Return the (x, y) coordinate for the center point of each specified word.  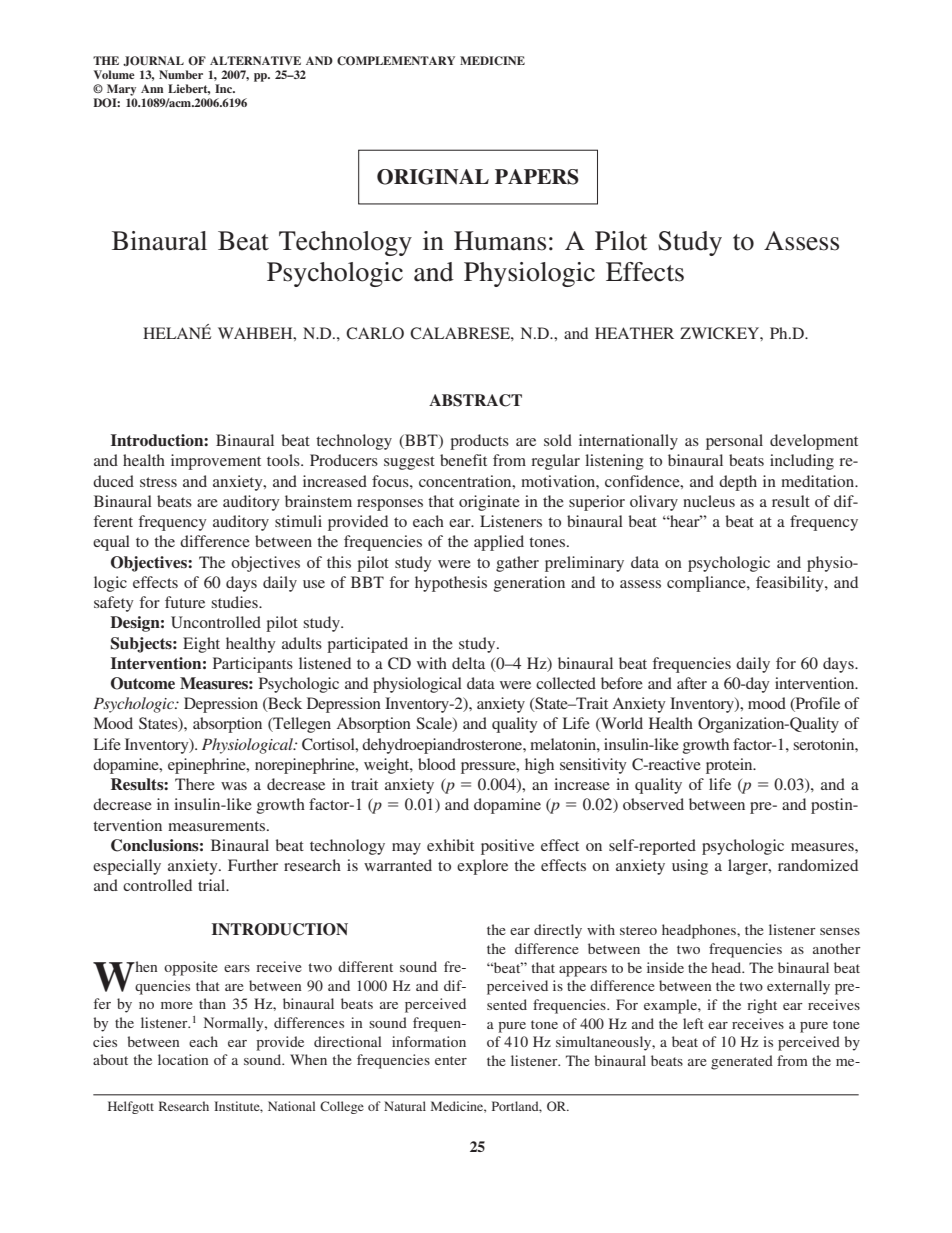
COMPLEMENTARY (396, 61)
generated (742, 1062)
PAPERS (537, 177)
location (183, 1059)
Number (181, 74)
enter (451, 1060)
